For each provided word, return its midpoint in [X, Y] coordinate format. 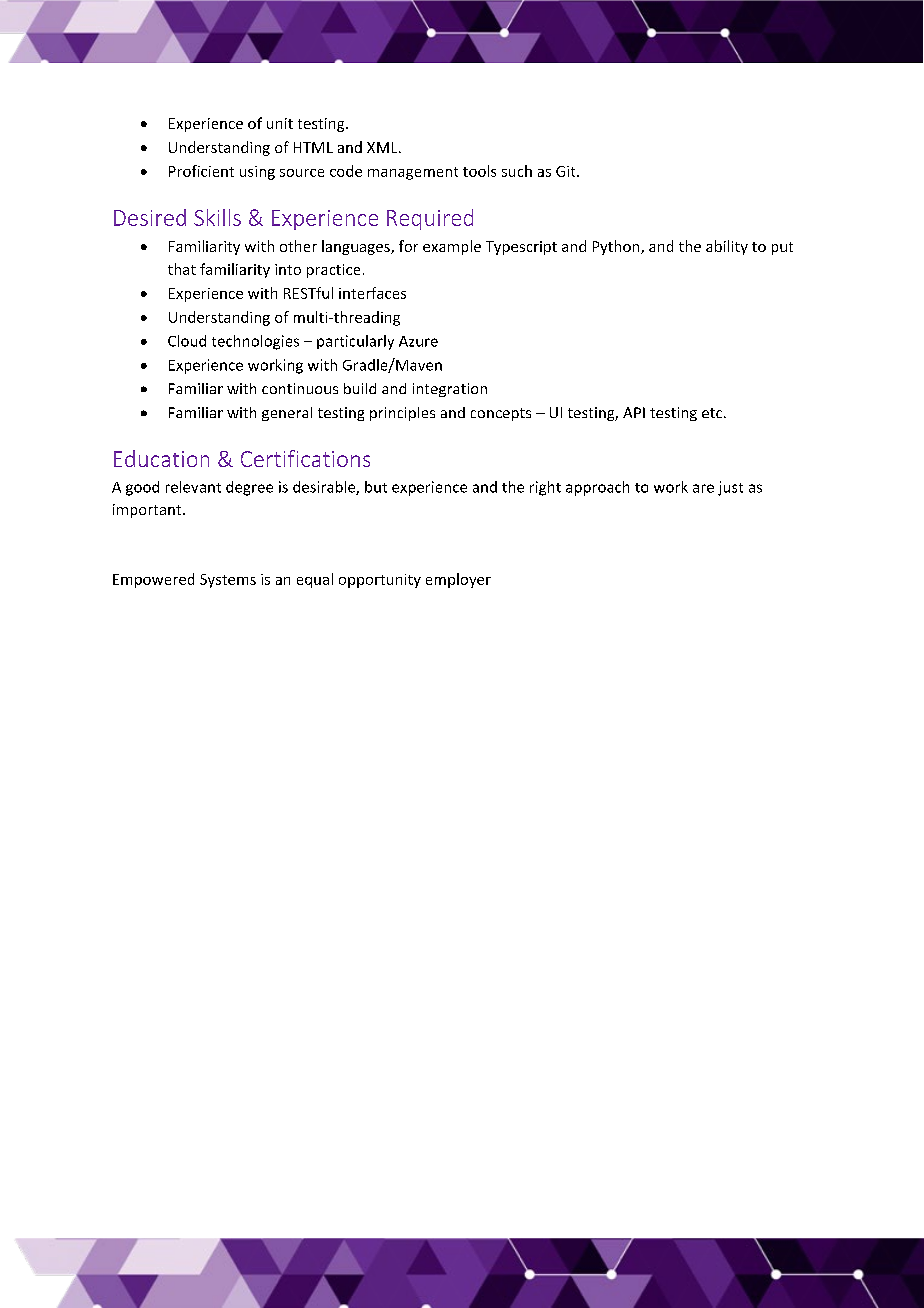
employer [458, 580]
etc [713, 413]
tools [479, 171]
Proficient [201, 171]
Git [567, 171]
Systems [228, 581]
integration [450, 390]
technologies [255, 342]
